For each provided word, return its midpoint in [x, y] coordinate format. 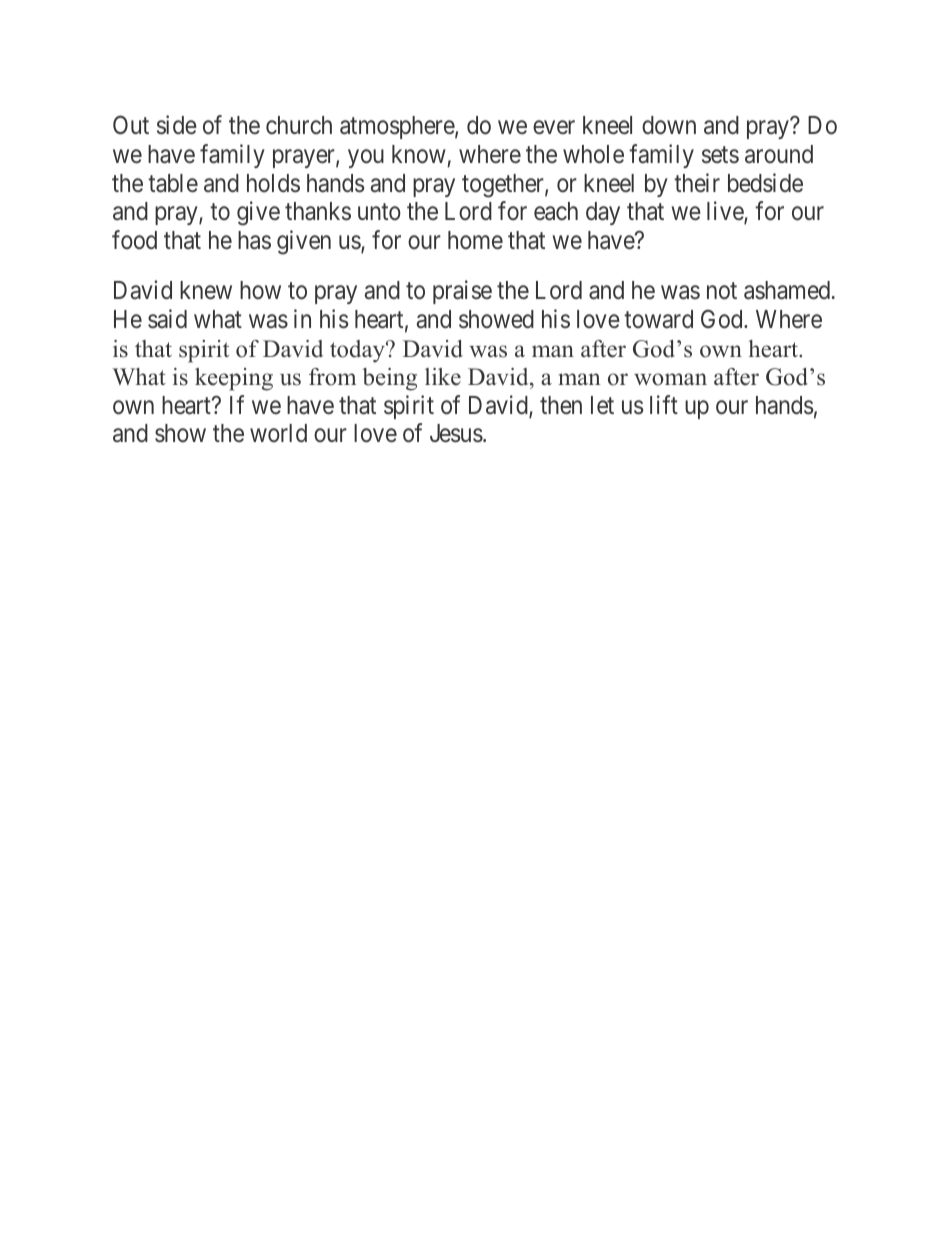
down [669, 125]
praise [462, 292]
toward [658, 319]
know [419, 154]
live [726, 212]
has [254, 240]
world [278, 433]
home [475, 240]
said [167, 319]
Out [131, 124]
